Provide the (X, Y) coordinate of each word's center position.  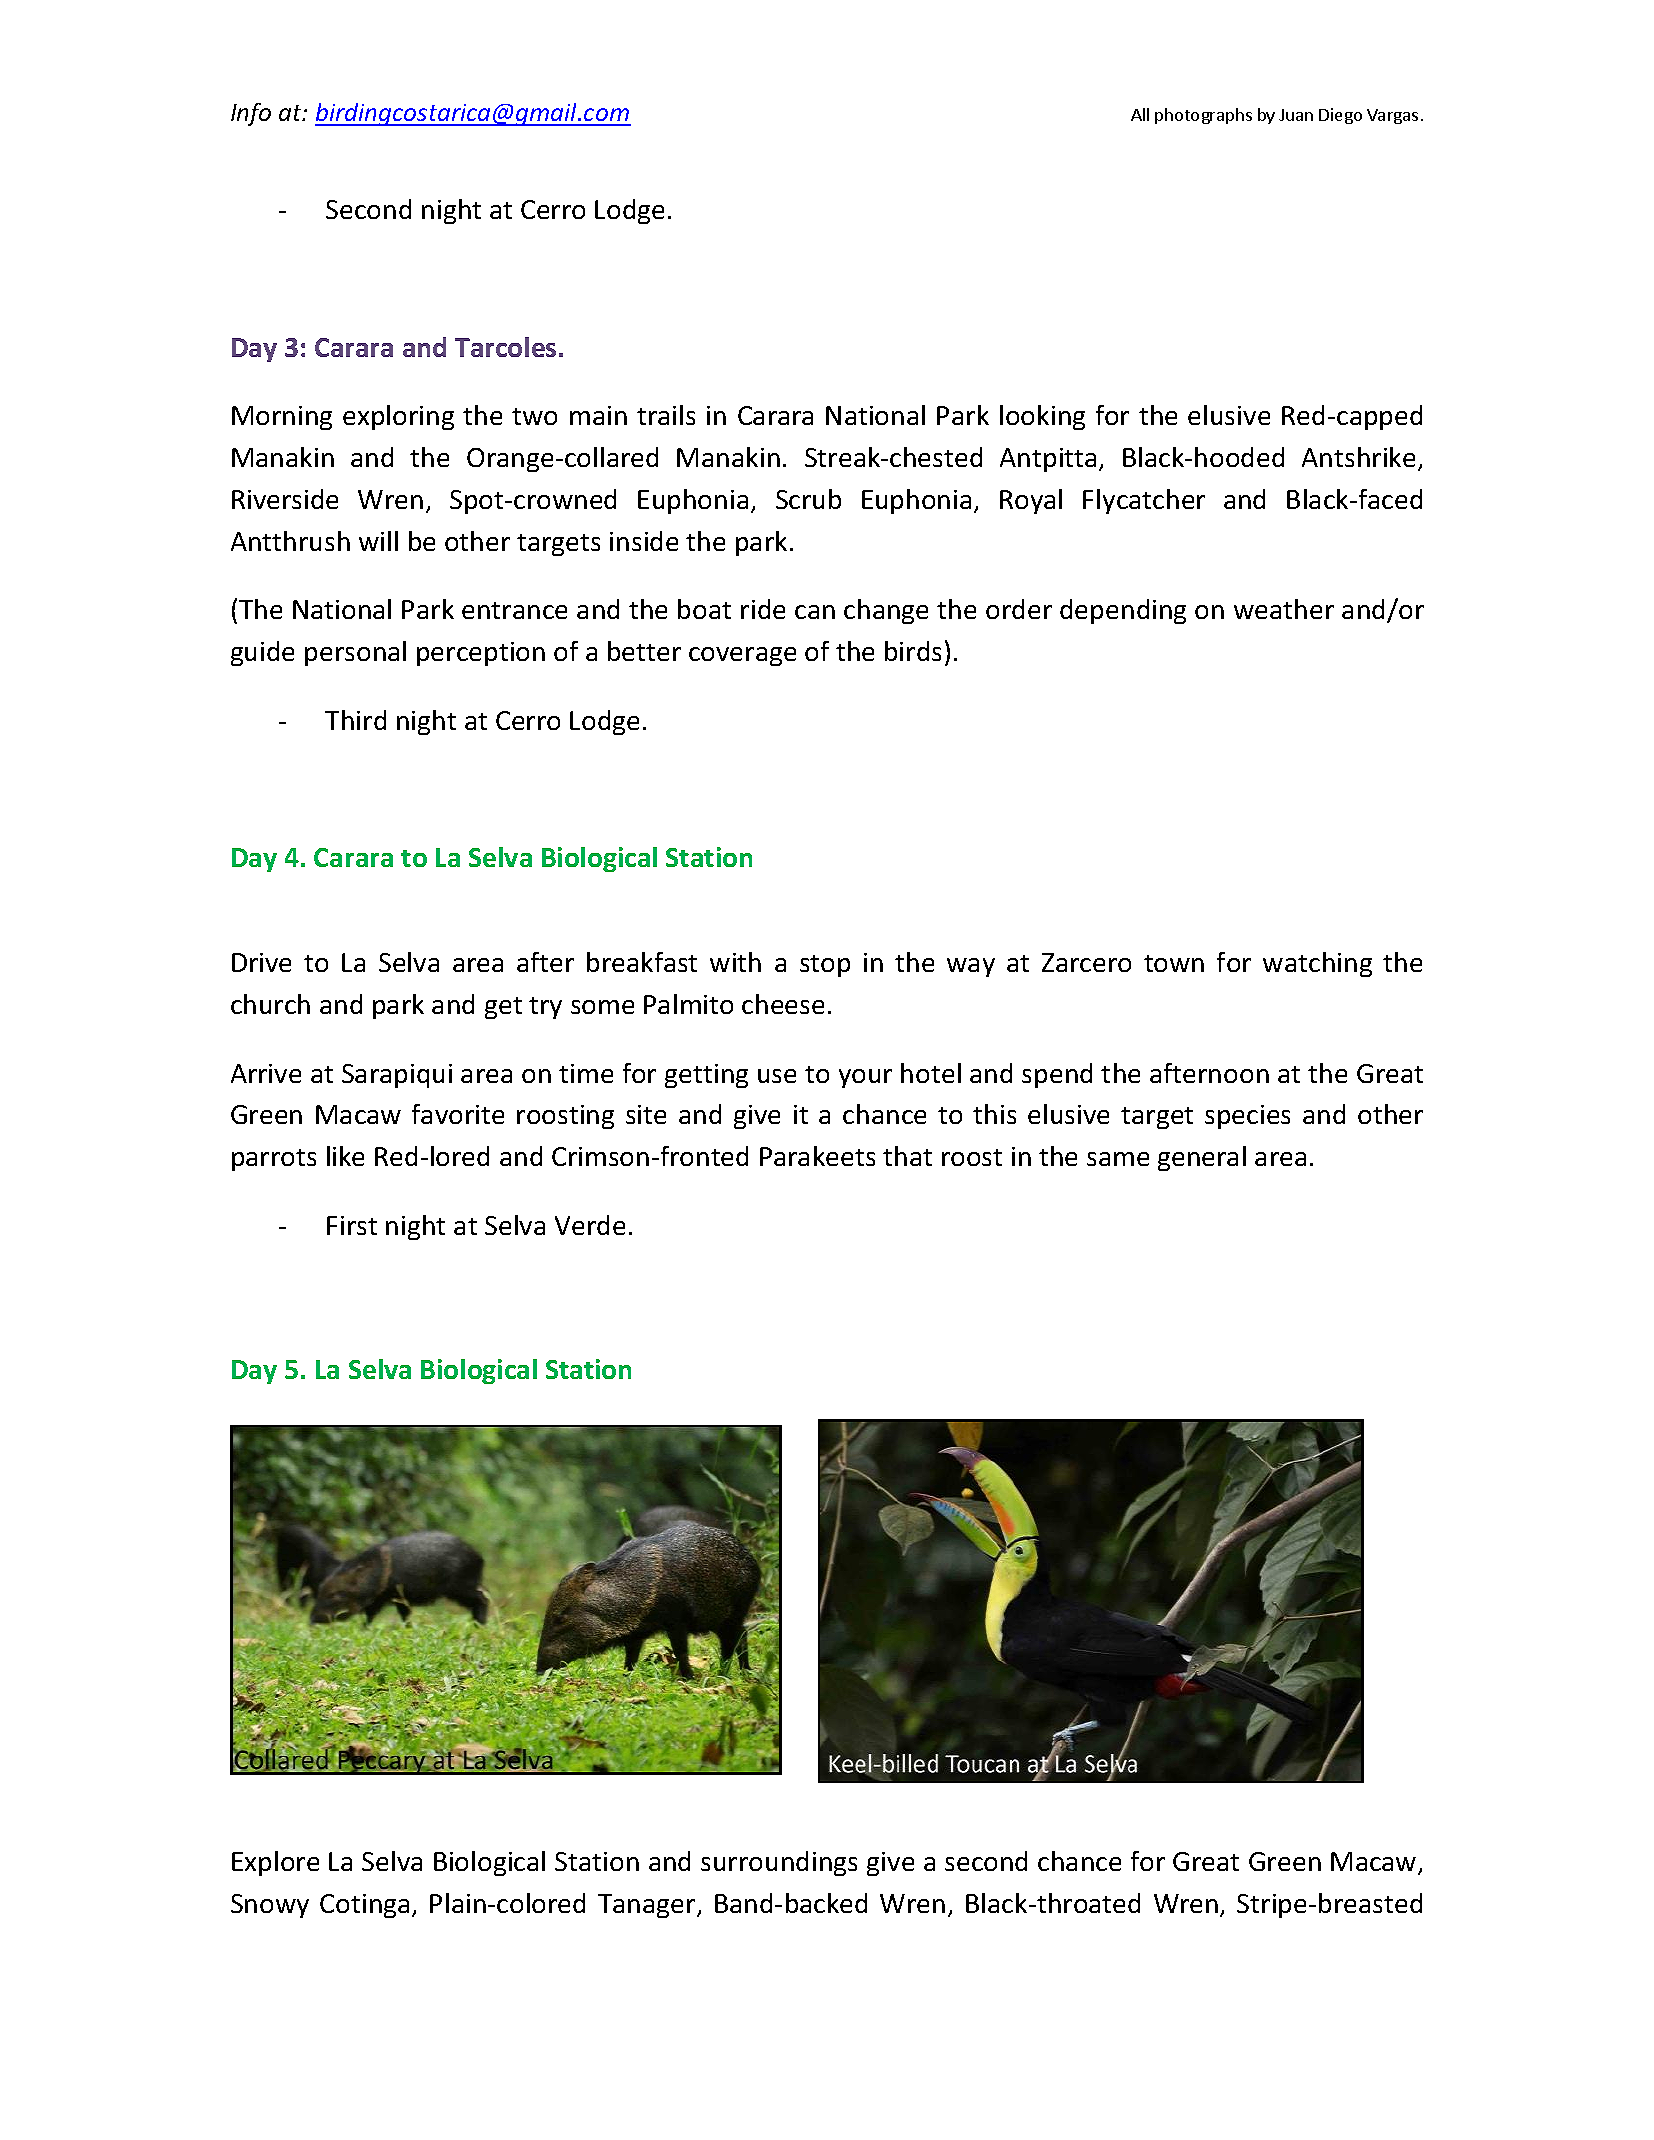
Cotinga (364, 1906)
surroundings (779, 1863)
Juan (1296, 115)
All (1140, 114)
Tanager (648, 1906)
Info (251, 114)
